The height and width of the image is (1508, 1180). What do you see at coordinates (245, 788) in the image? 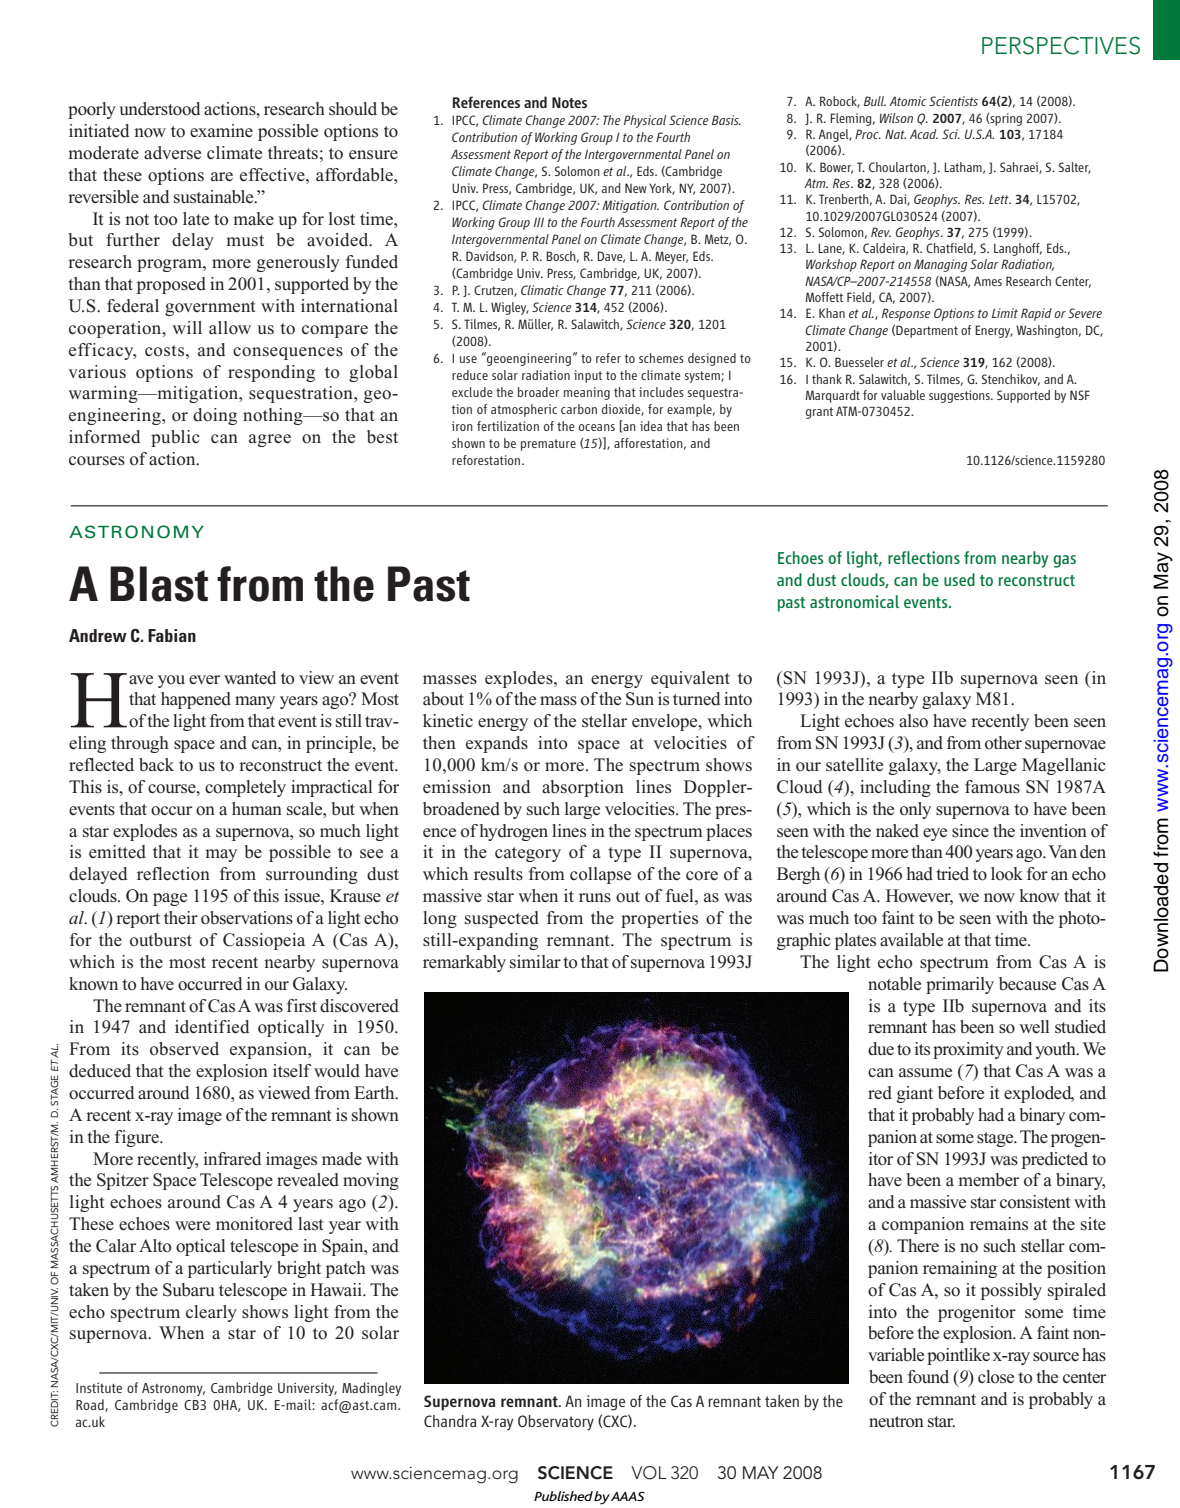
I see `completely` at bounding box center [245, 788].
